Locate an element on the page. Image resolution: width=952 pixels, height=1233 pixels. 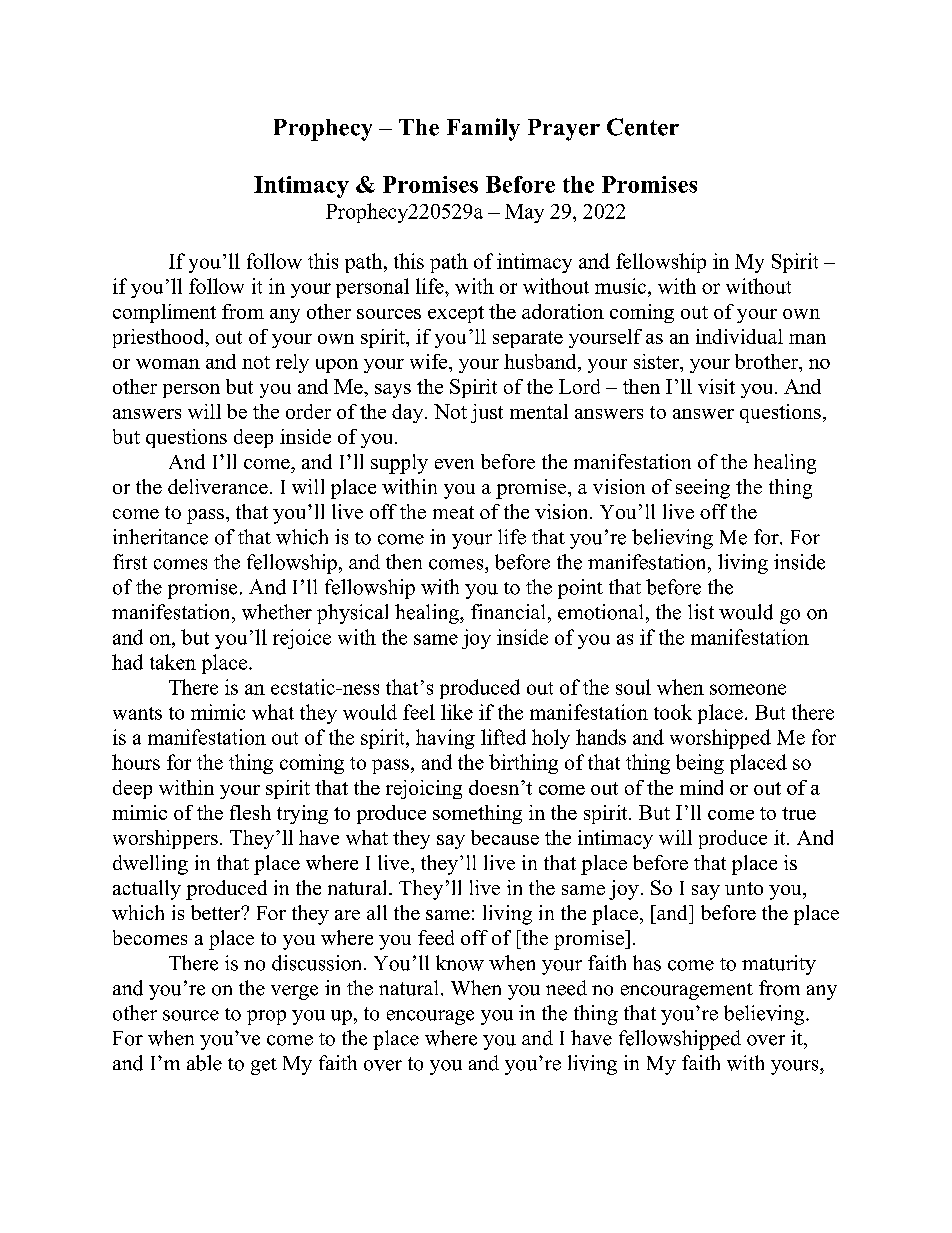
order is located at coordinates (308, 411).
